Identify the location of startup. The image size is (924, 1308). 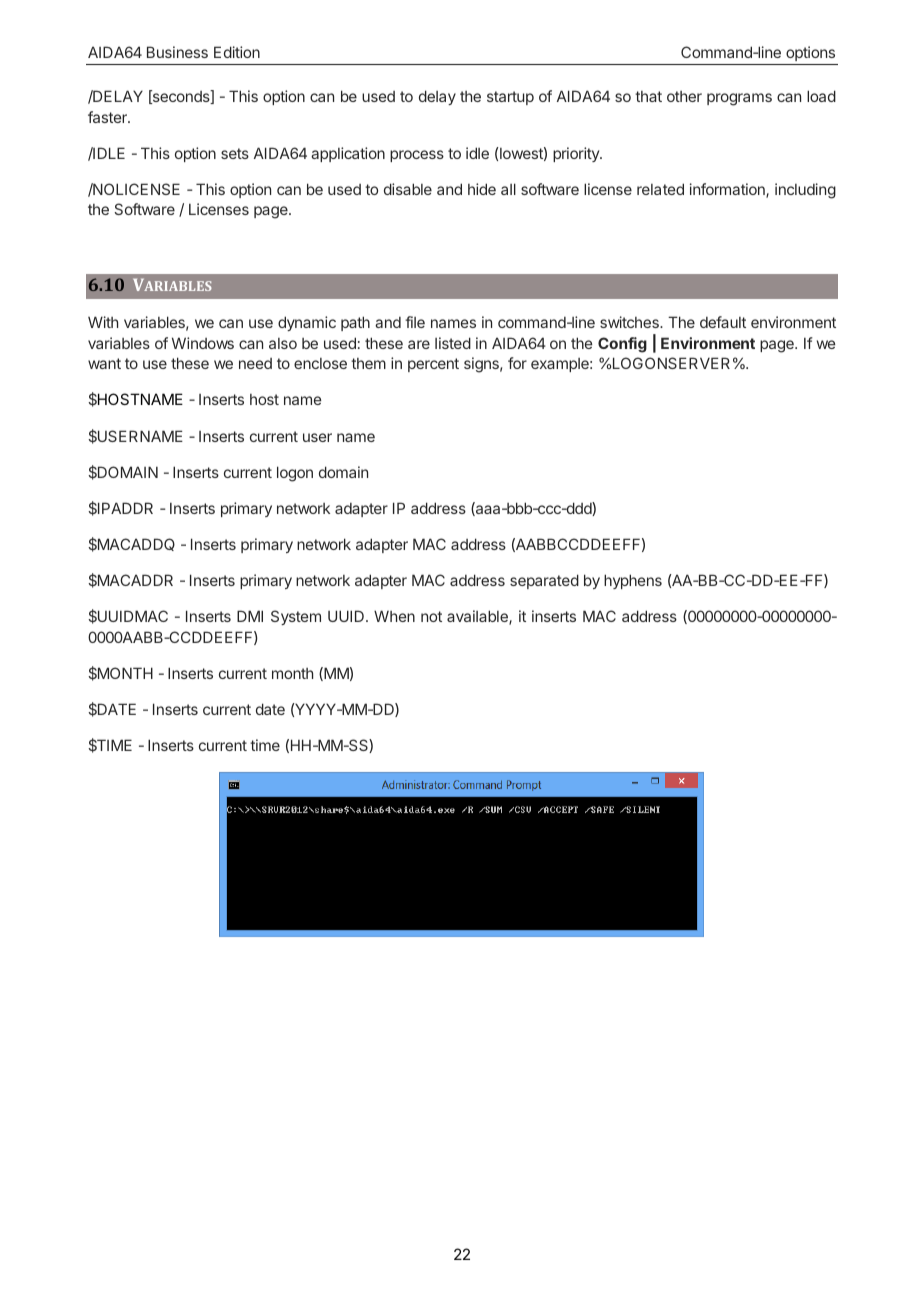
(510, 98).
